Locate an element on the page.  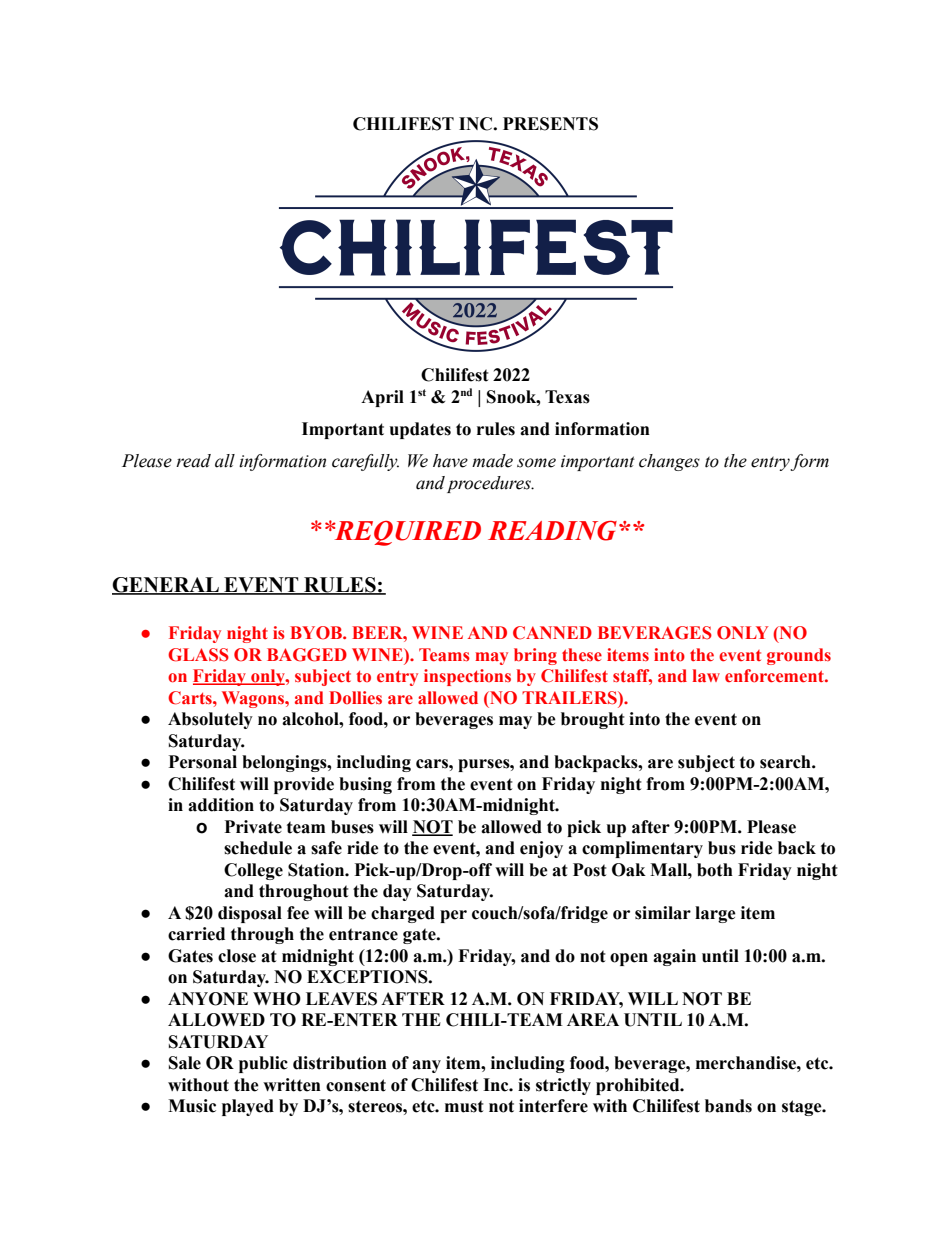
PRESENTS is located at coordinates (550, 124).
